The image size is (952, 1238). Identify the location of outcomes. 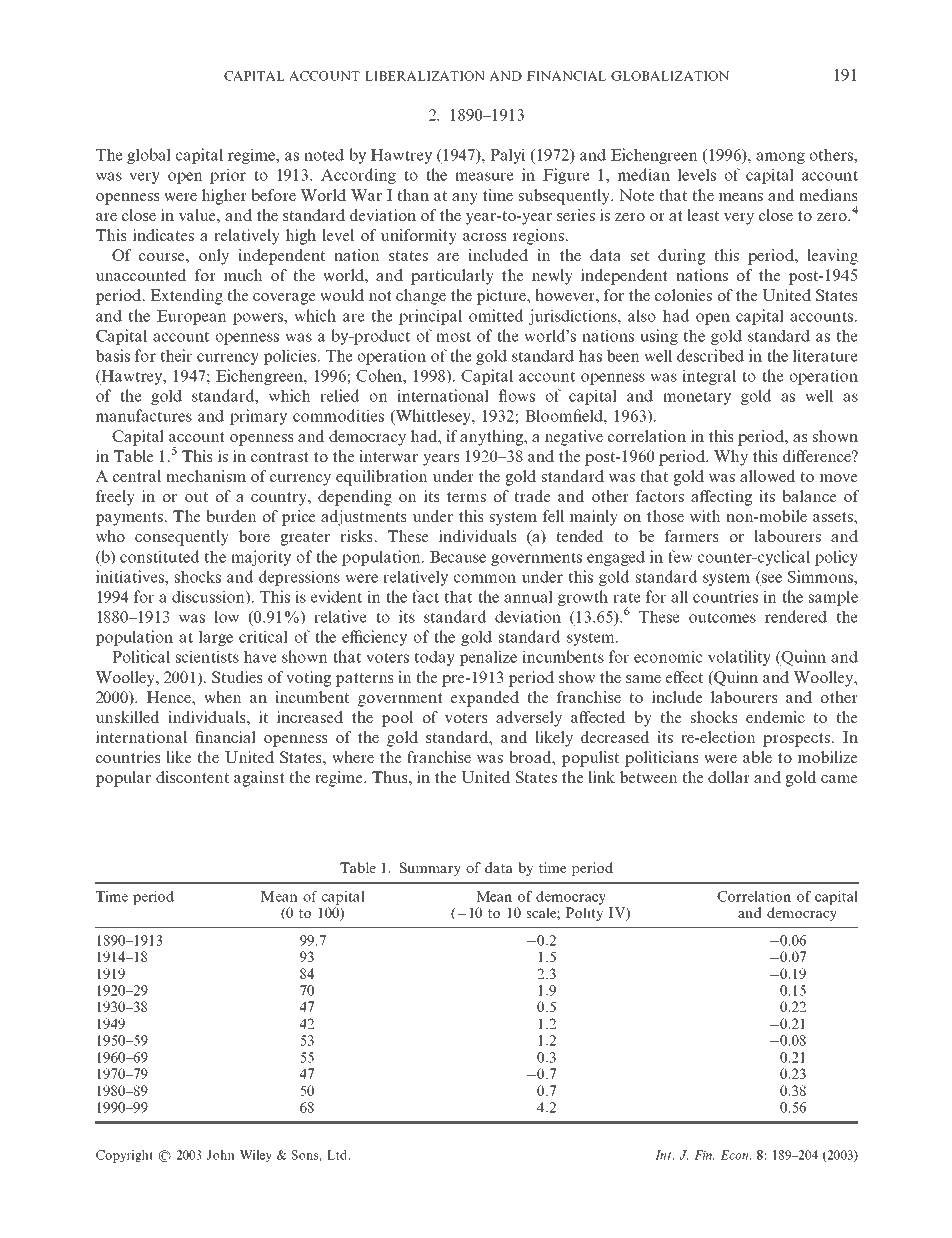
(722, 617).
